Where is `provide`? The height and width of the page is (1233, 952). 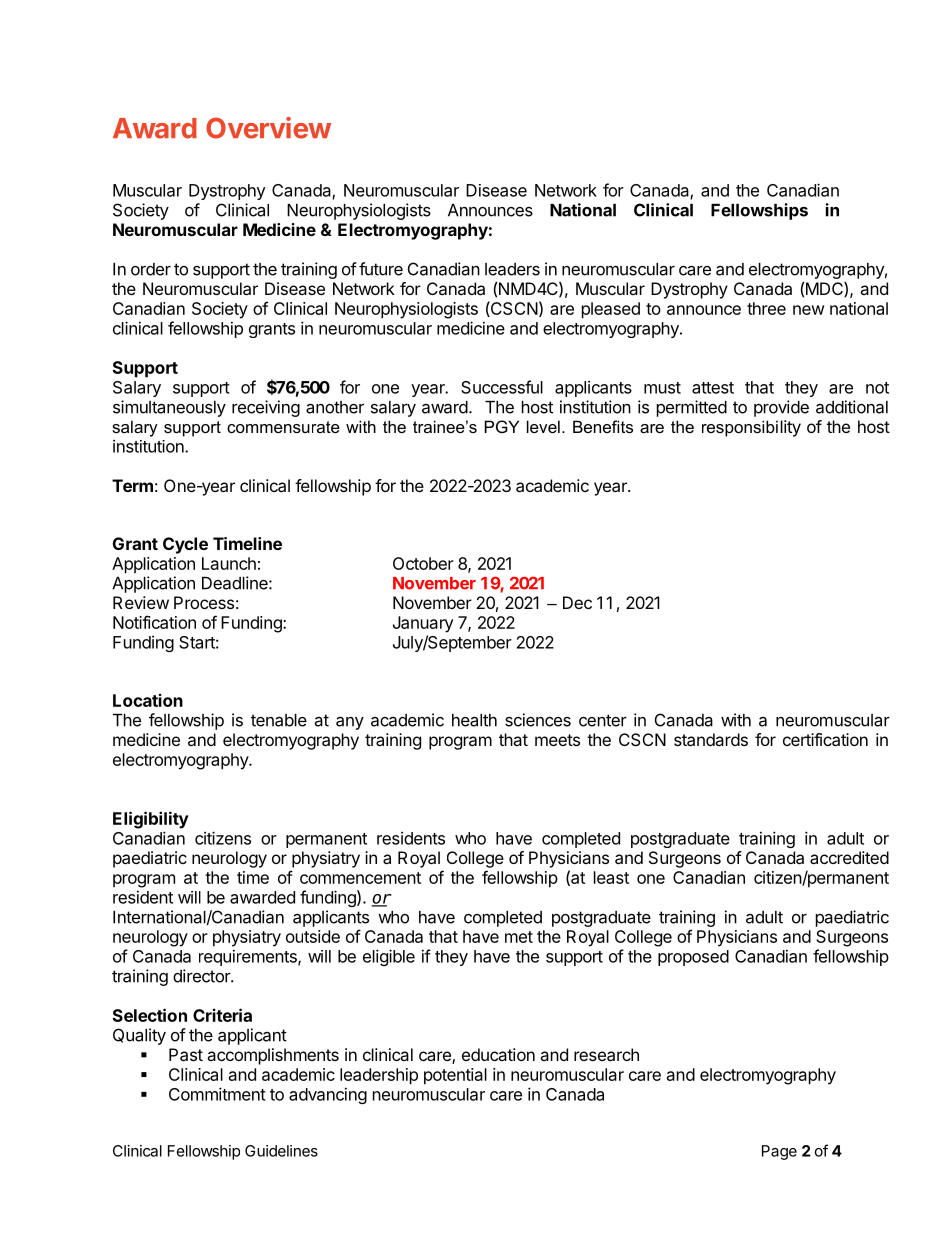 provide is located at coordinates (781, 408).
